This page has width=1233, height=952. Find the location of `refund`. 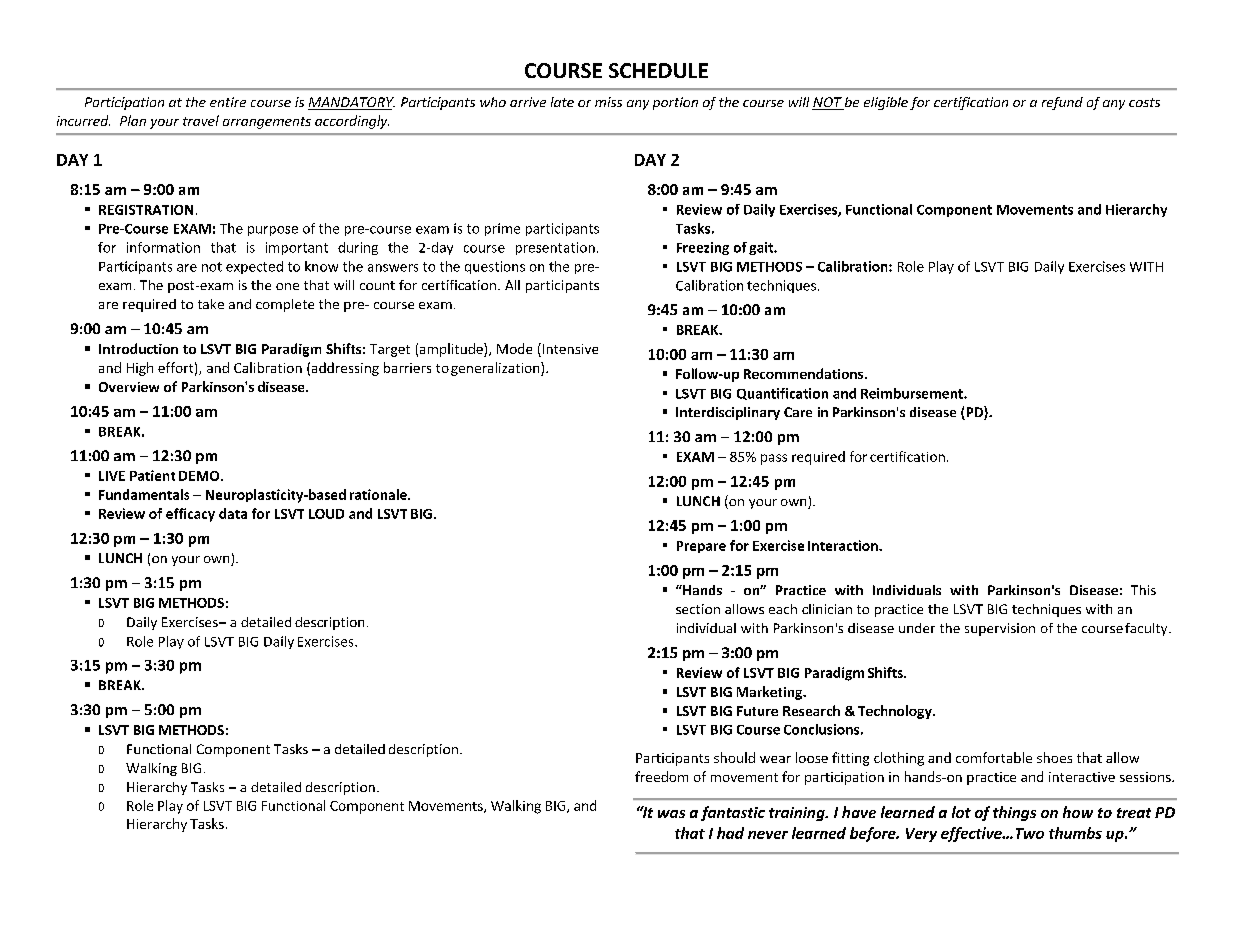

refund is located at coordinates (1062, 103).
